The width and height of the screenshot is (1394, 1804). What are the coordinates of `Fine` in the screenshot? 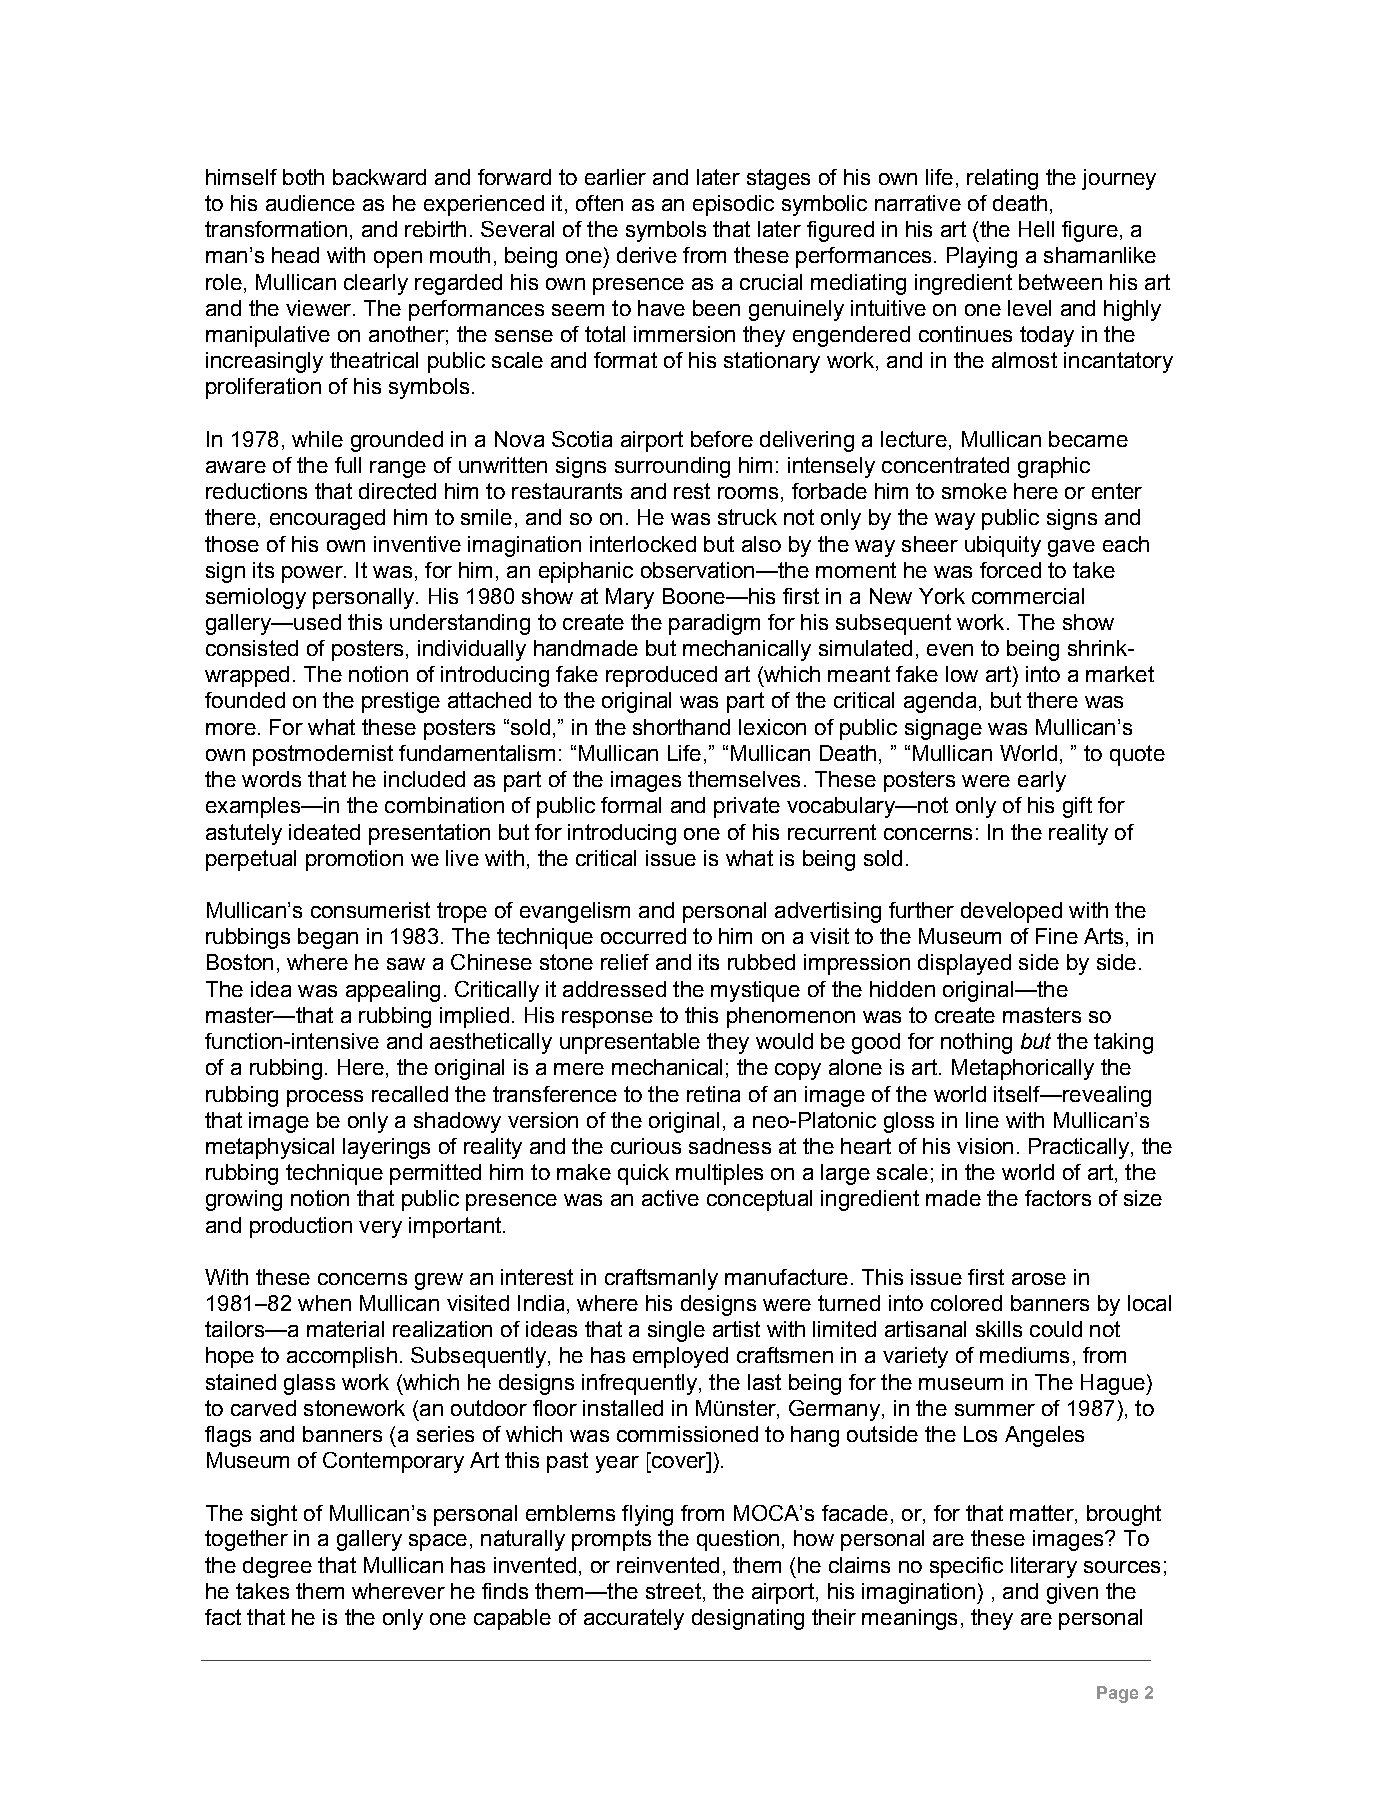 It's located at (1057, 936).
